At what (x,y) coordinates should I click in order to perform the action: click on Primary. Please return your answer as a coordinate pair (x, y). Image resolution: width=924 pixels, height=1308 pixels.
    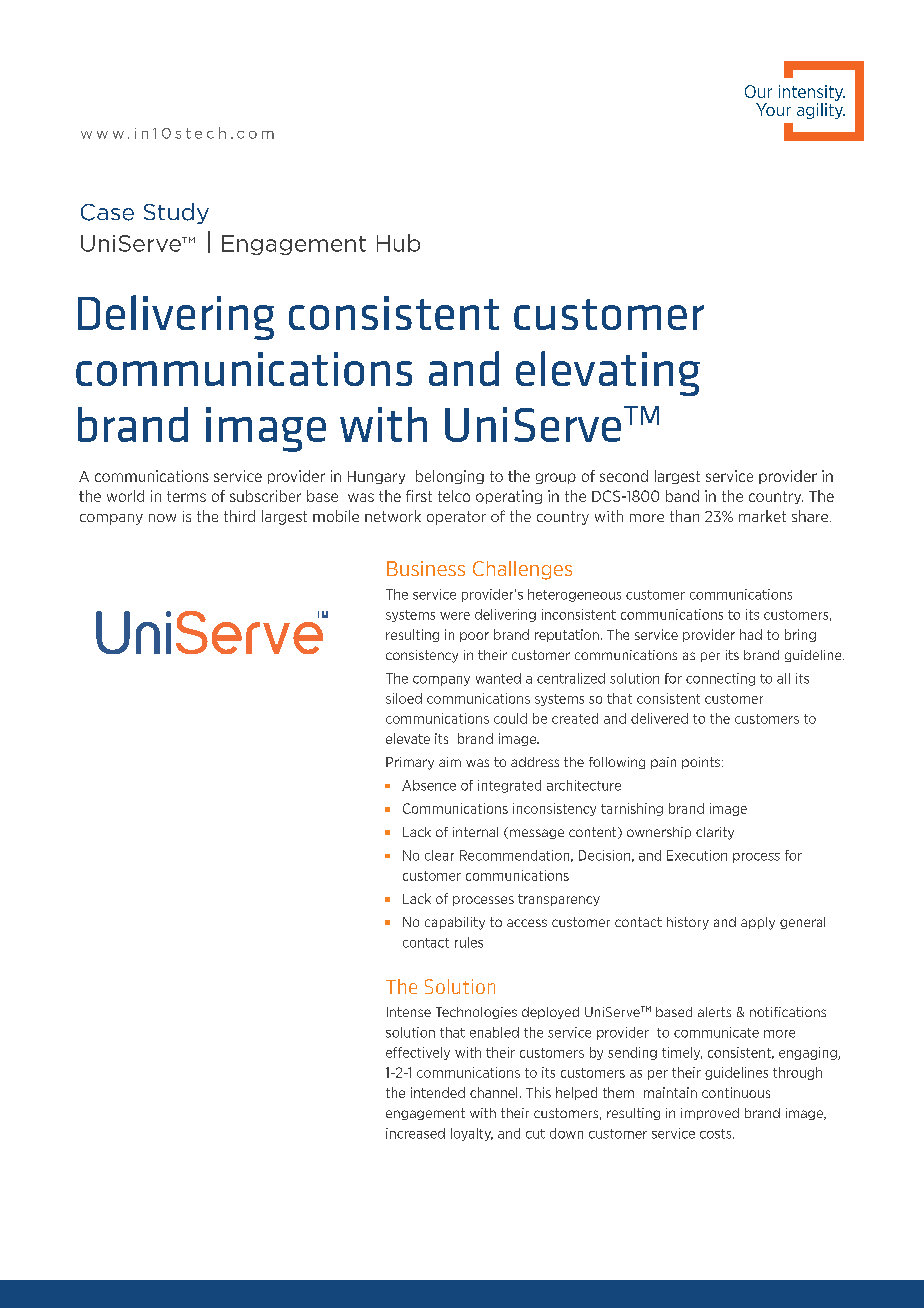
    Looking at the image, I should click on (410, 763).
